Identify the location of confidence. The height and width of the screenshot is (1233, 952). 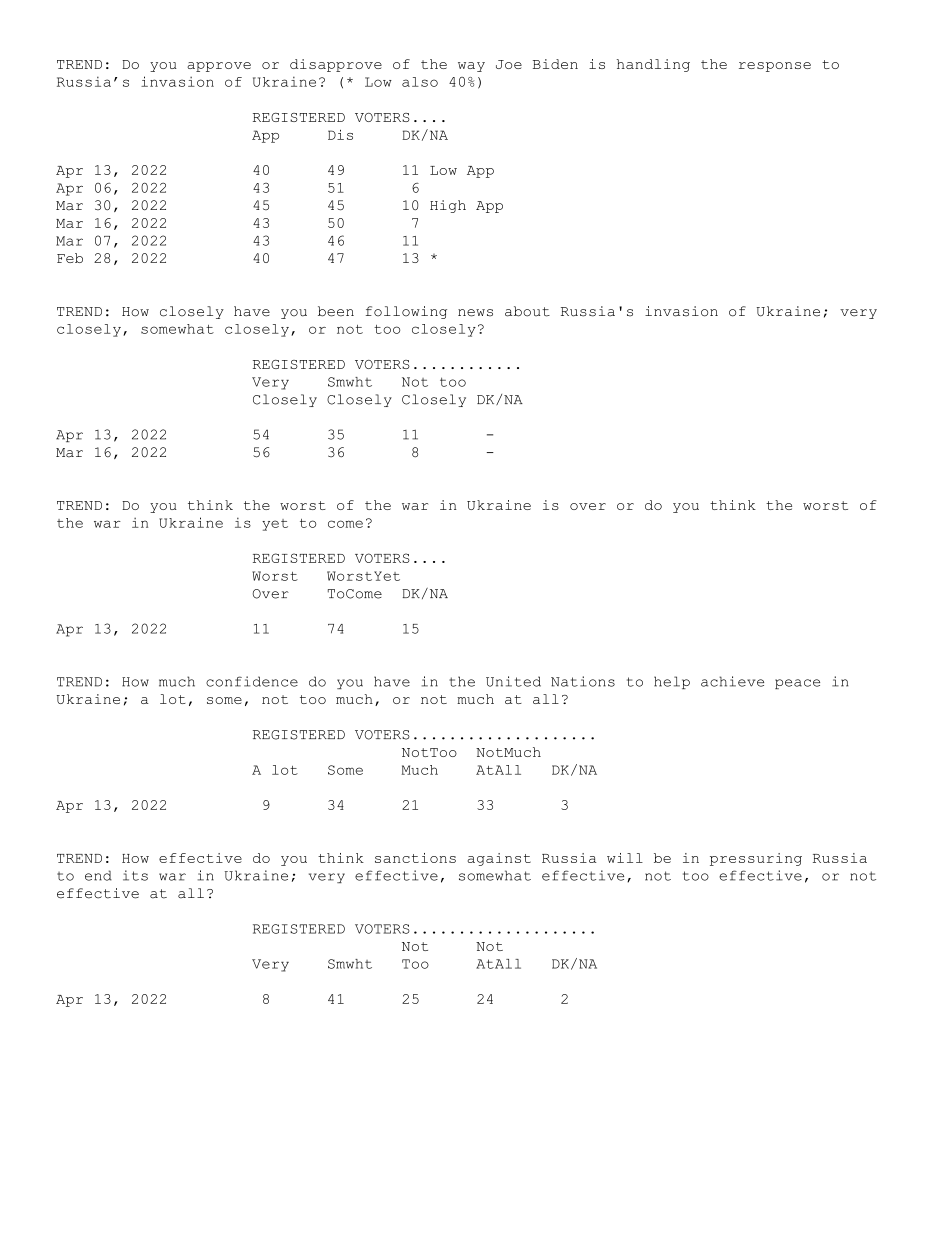
(252, 681).
